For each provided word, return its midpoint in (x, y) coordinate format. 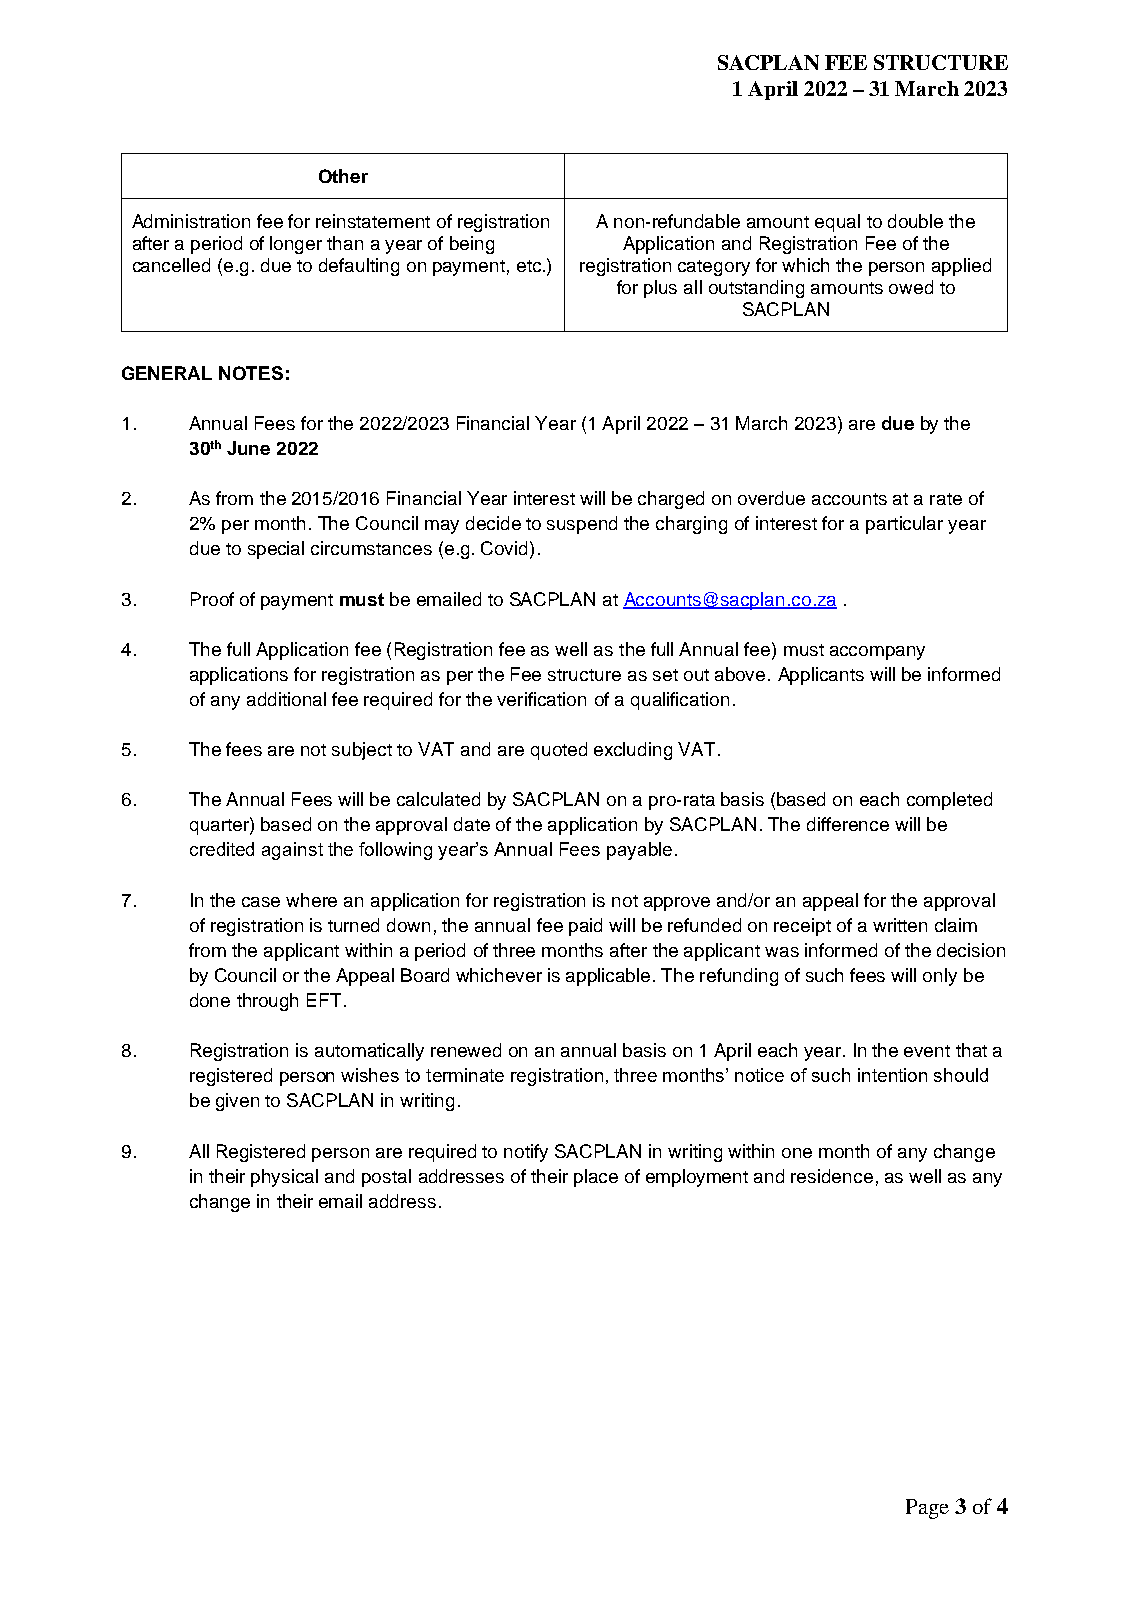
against (292, 851)
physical (284, 1178)
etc (529, 266)
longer (296, 245)
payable (639, 851)
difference (848, 824)
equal (837, 223)
